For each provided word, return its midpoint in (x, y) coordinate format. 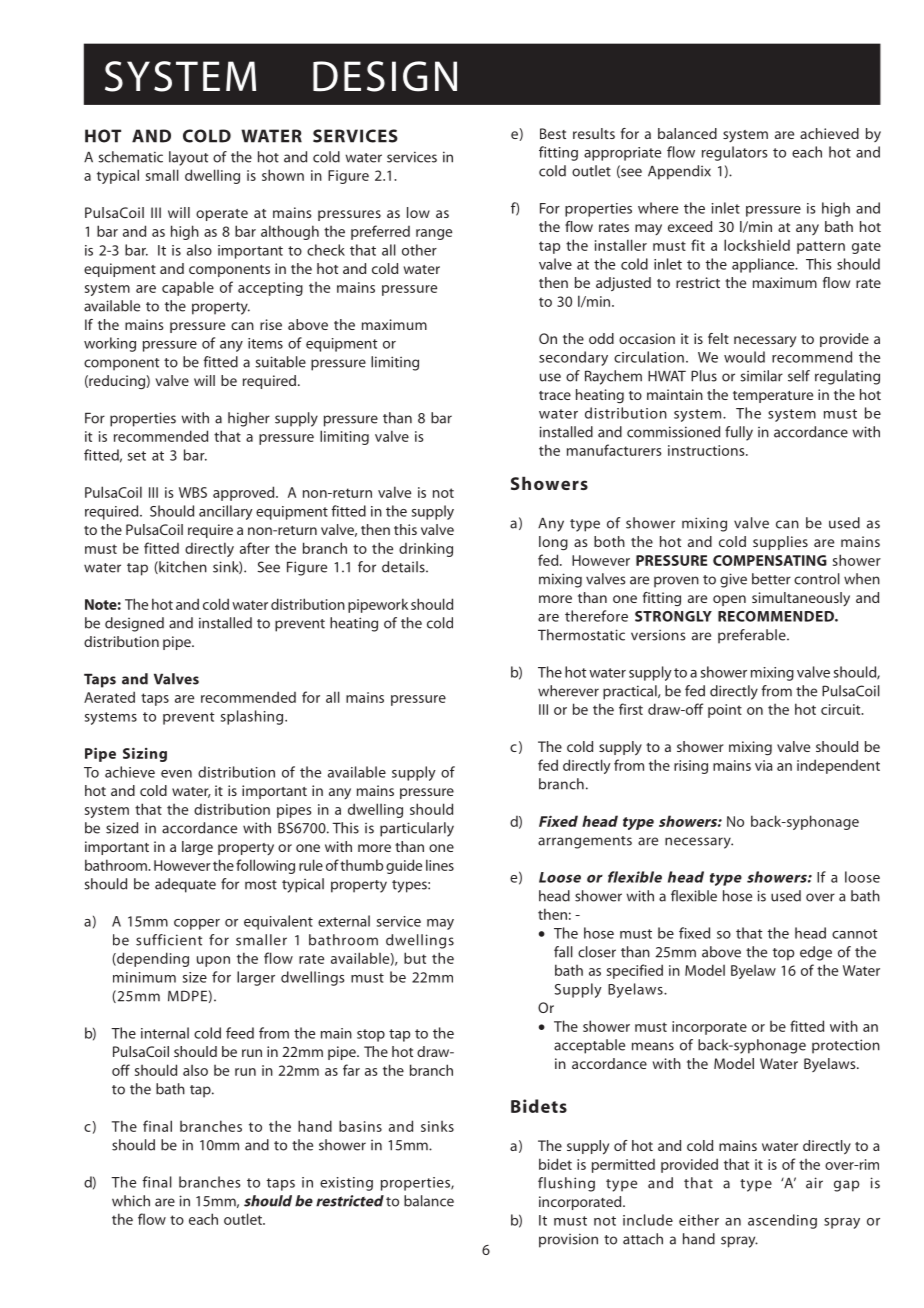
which (131, 1201)
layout (188, 158)
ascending (782, 1221)
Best (553, 133)
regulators (735, 153)
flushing (566, 1184)
